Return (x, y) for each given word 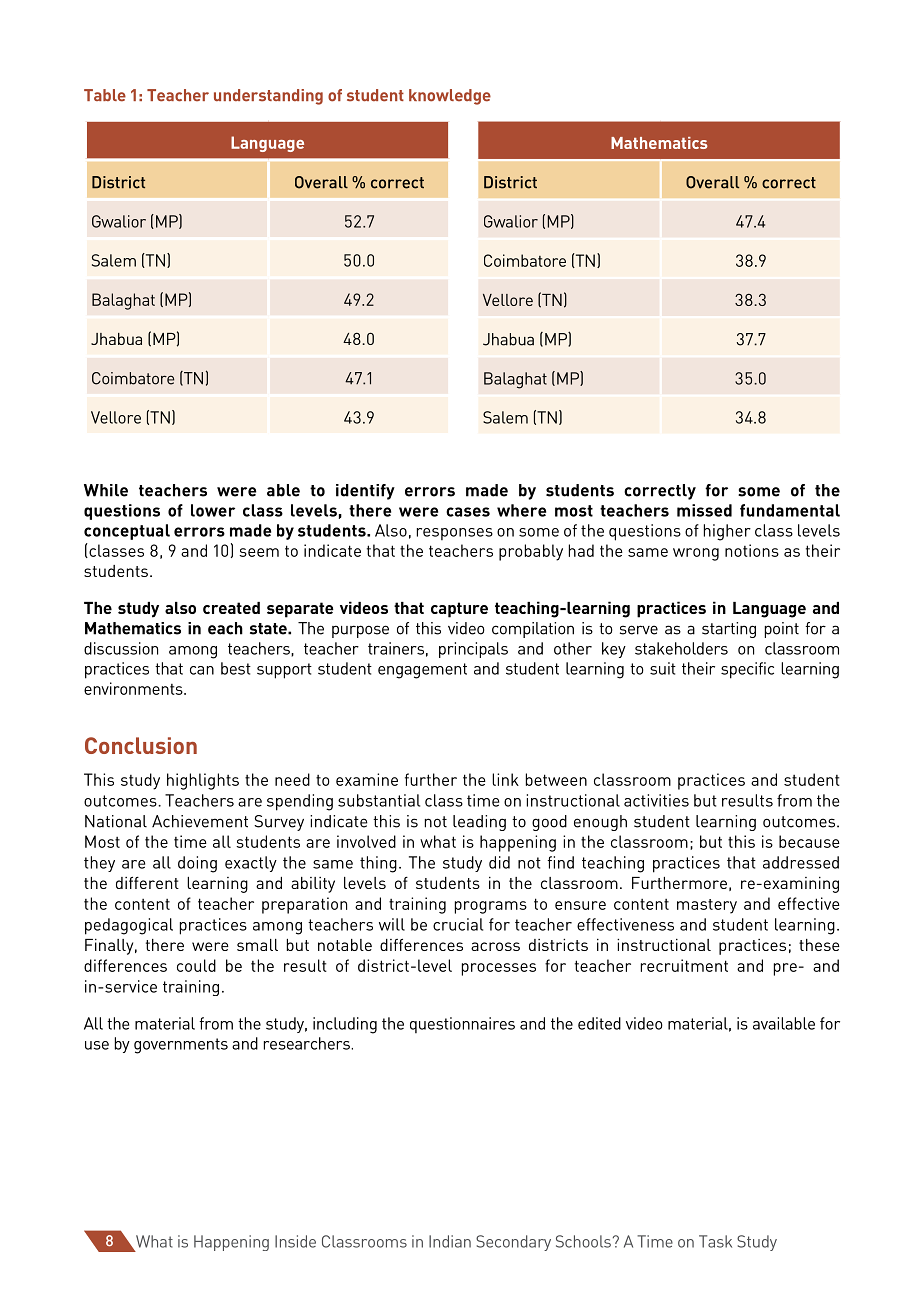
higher (727, 532)
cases (468, 512)
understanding (268, 97)
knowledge (450, 97)
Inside (295, 1241)
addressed (801, 862)
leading (479, 823)
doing (197, 864)
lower (213, 510)
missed (704, 510)
